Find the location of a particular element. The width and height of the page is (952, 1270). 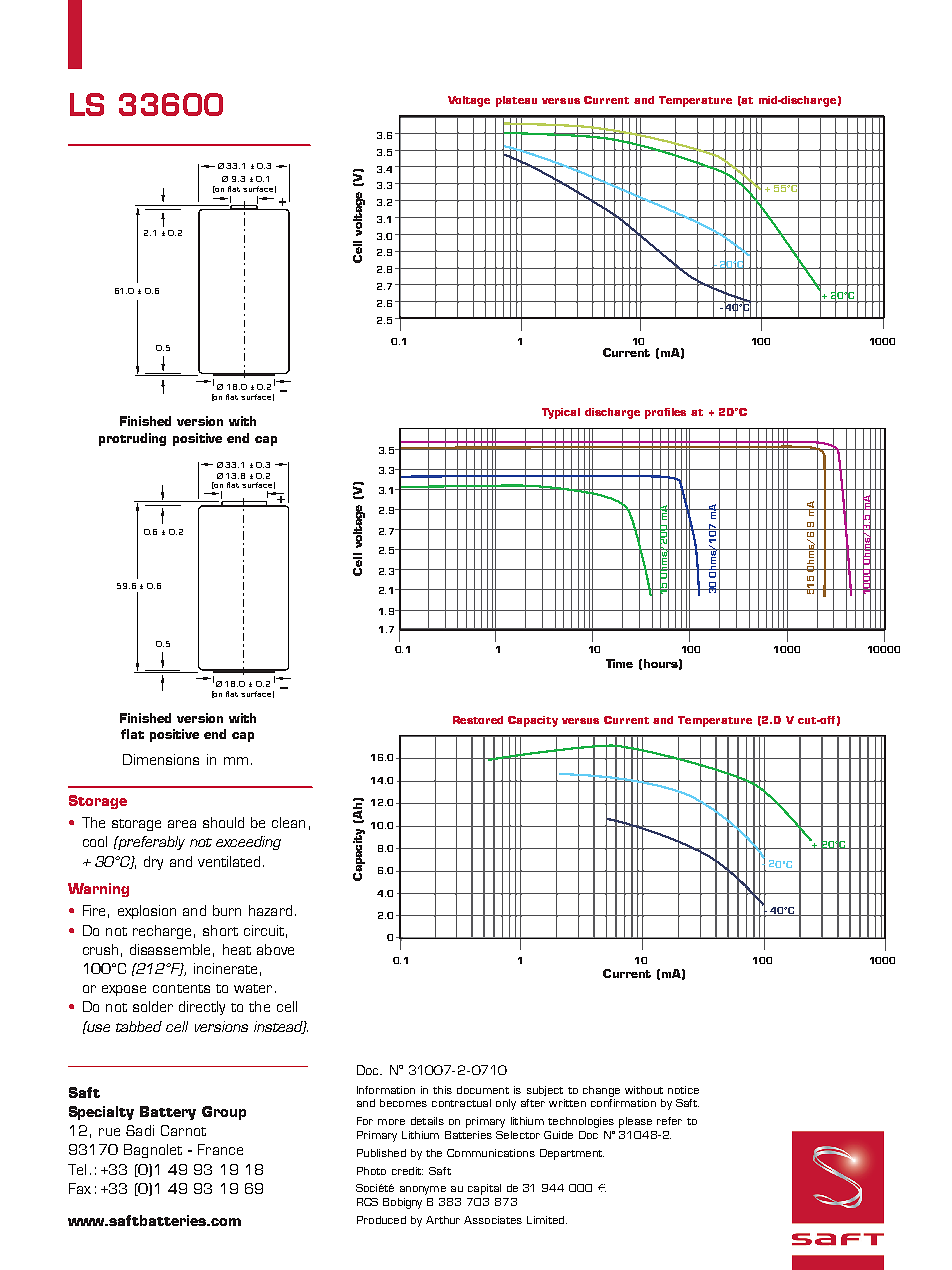

dry is located at coordinates (153, 863).
